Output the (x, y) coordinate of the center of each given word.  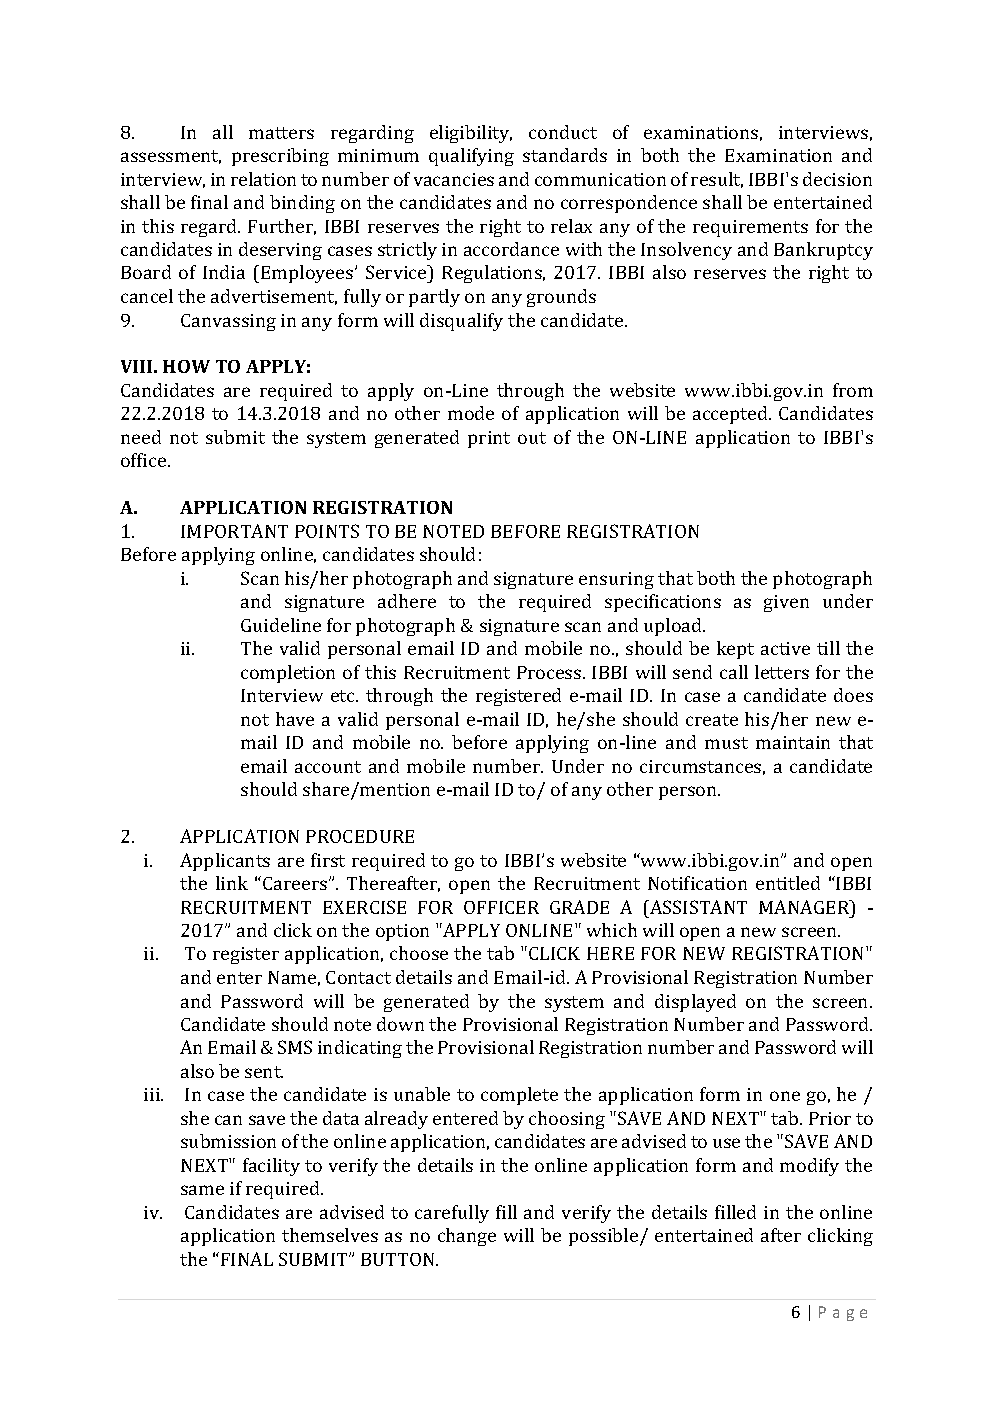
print (489, 439)
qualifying (471, 157)
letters (782, 672)
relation (263, 179)
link (232, 883)
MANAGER (805, 907)
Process (550, 672)
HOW (186, 366)
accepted (731, 415)
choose (419, 953)
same (202, 1190)
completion (288, 674)
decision (837, 179)
